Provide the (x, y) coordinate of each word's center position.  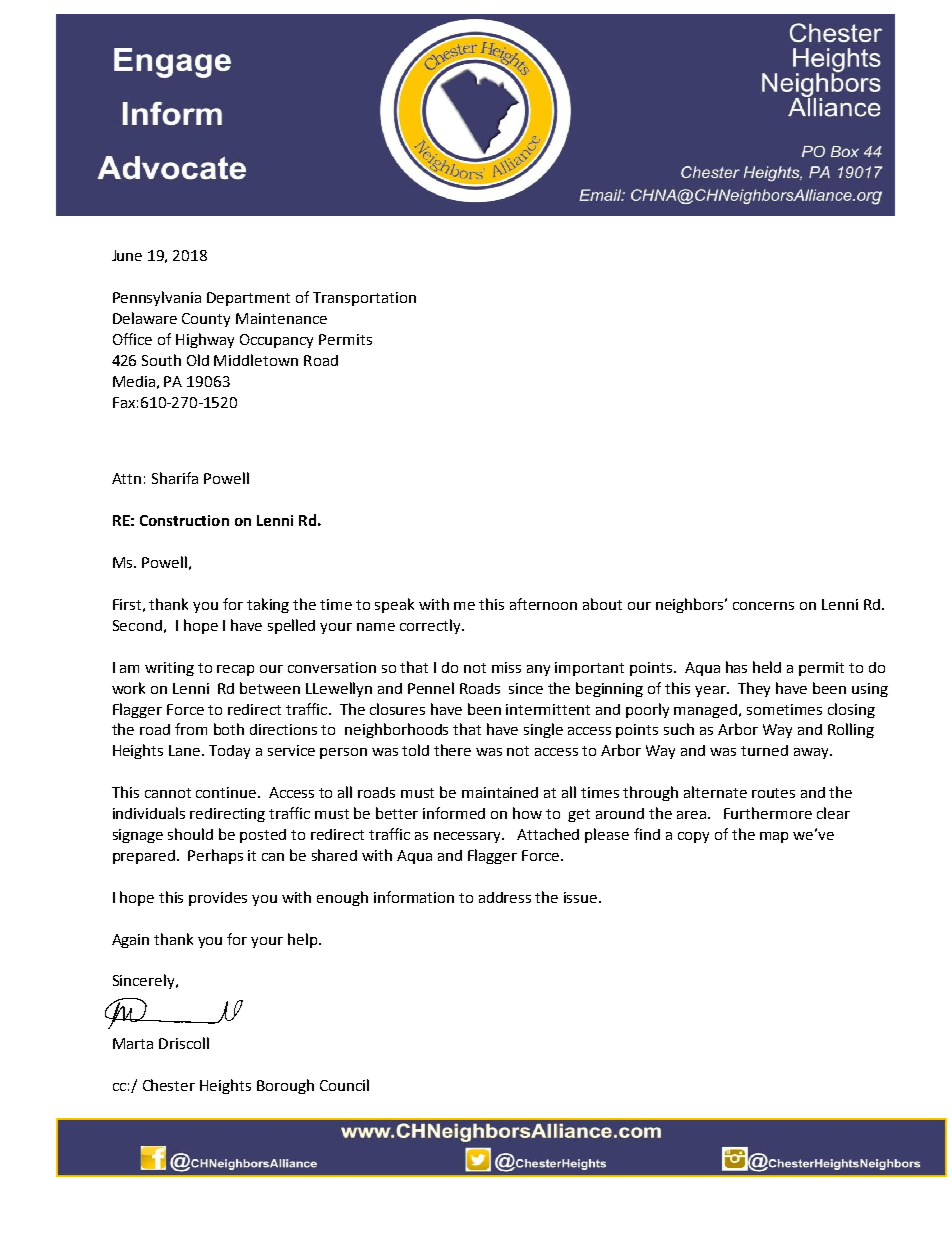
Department (248, 299)
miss (506, 667)
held (767, 667)
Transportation (364, 299)
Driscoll (184, 1043)
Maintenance (281, 318)
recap (235, 670)
